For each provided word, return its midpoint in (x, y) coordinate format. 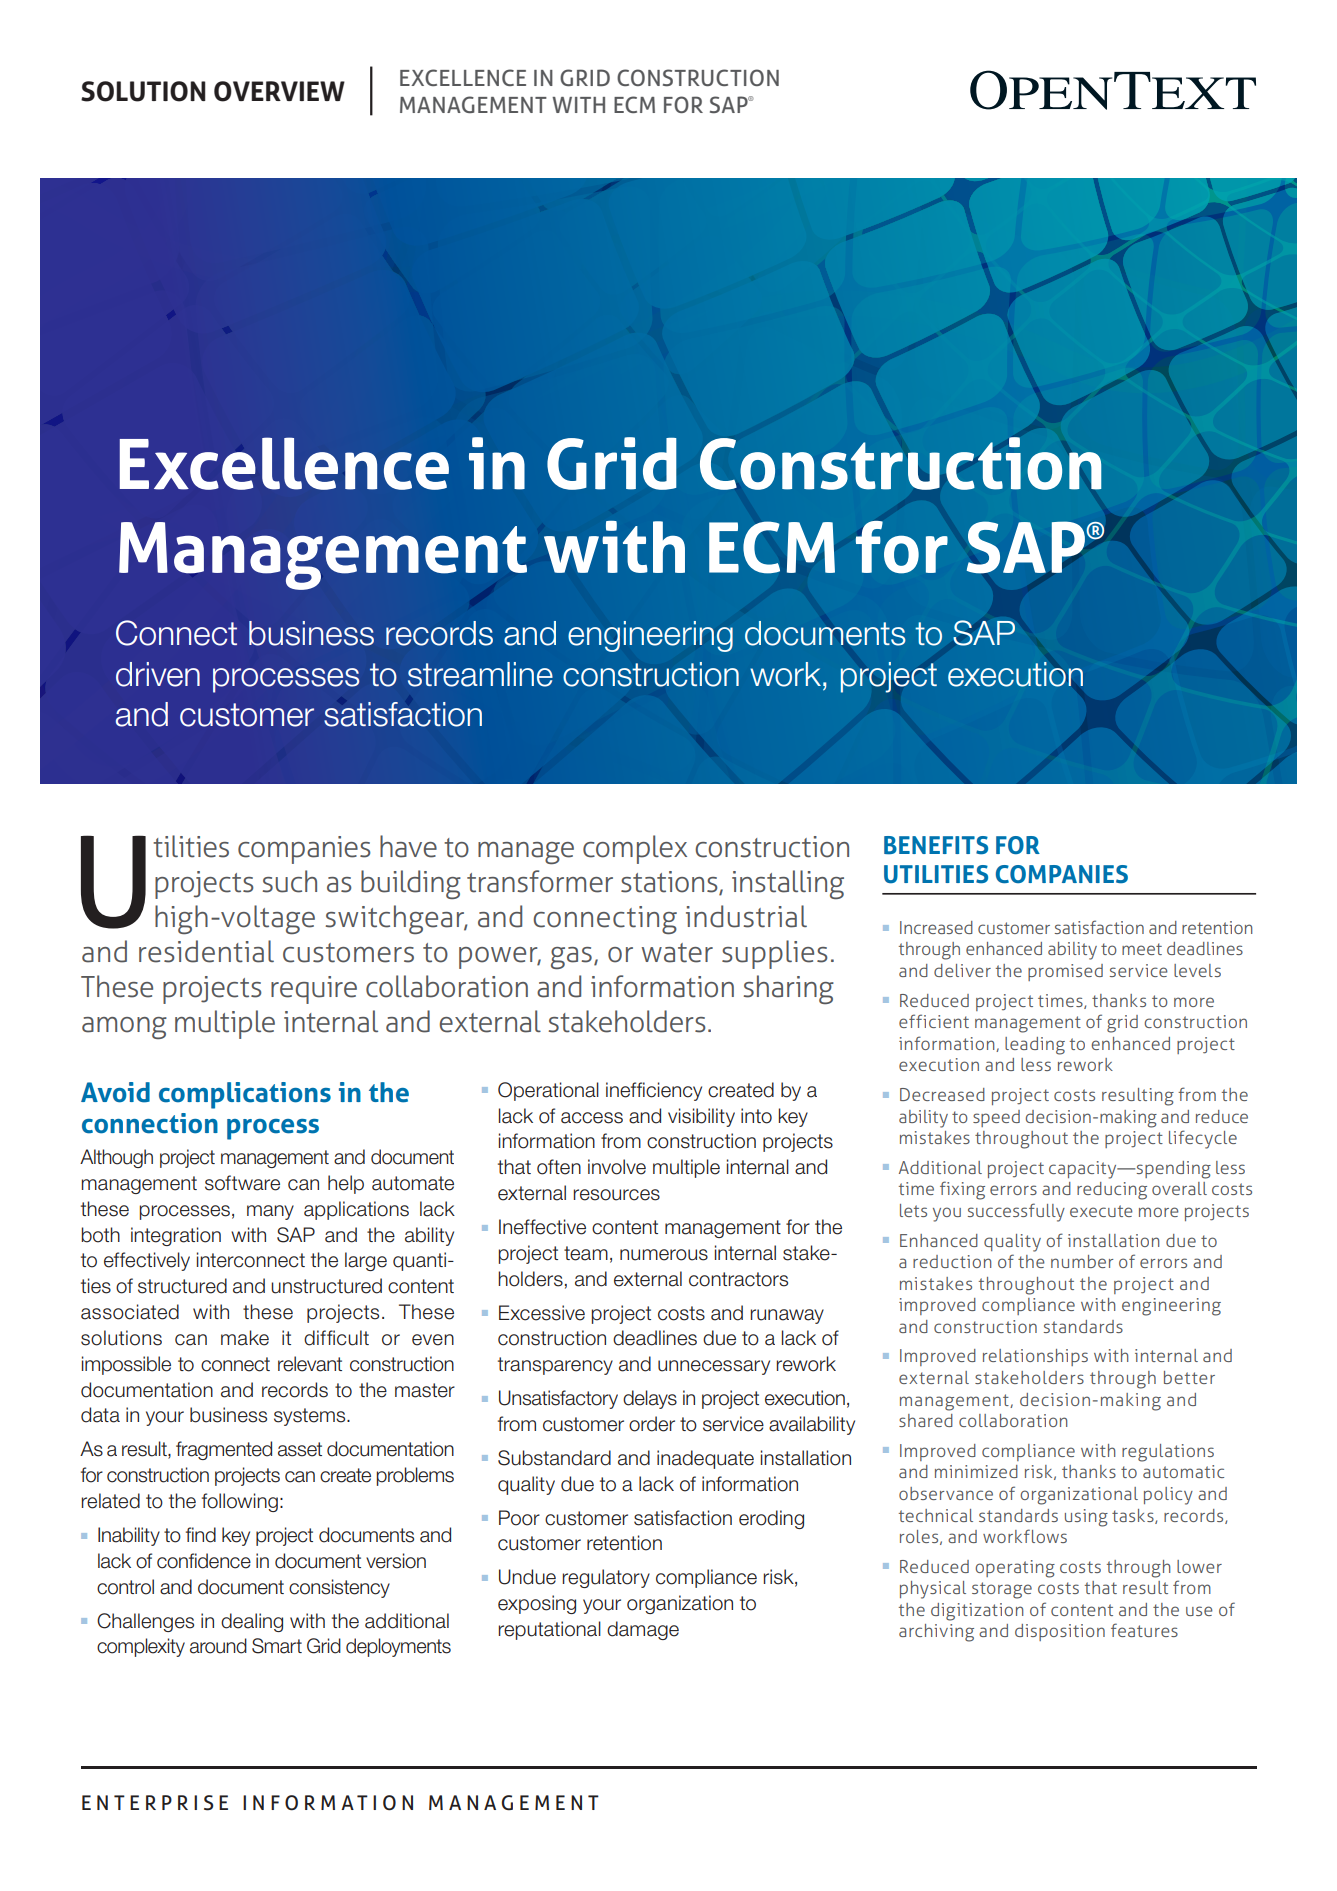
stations (670, 883)
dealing (252, 1622)
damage (643, 1630)
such (289, 881)
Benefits (936, 845)
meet (1142, 949)
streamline (480, 674)
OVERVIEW (279, 91)
